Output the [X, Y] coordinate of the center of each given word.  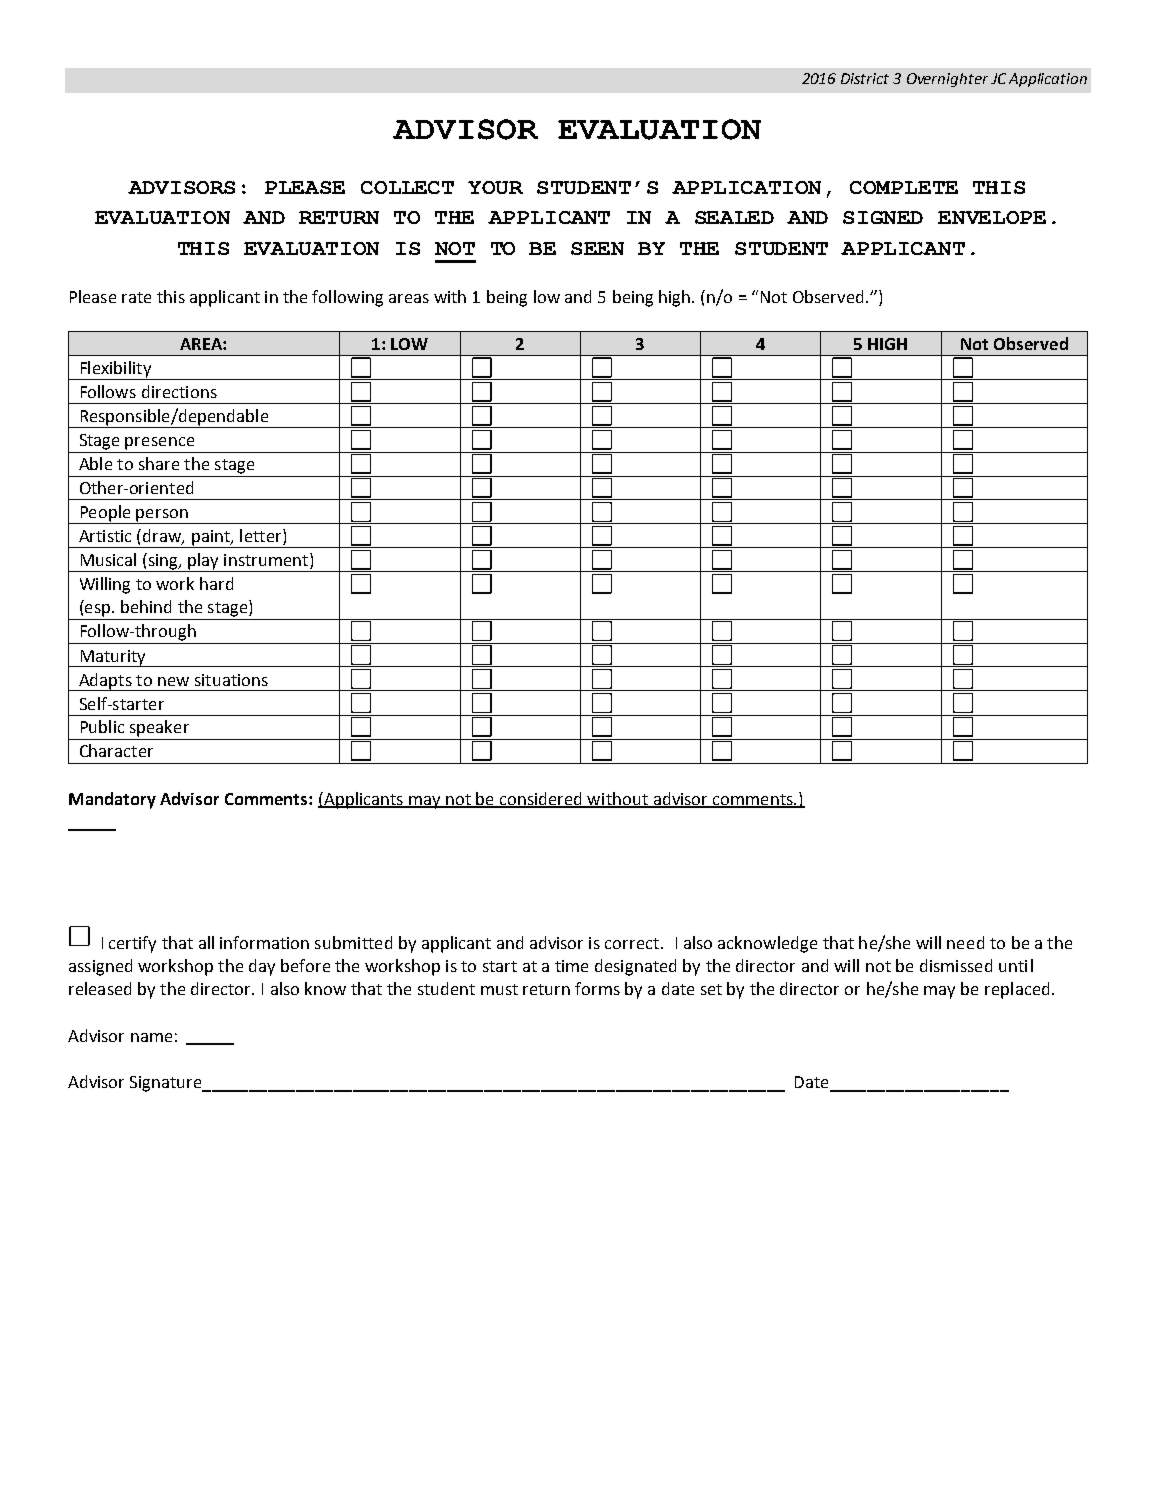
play [203, 562]
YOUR [495, 187]
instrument [266, 560]
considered [541, 799]
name [151, 1037]
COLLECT [407, 187]
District [865, 78]
